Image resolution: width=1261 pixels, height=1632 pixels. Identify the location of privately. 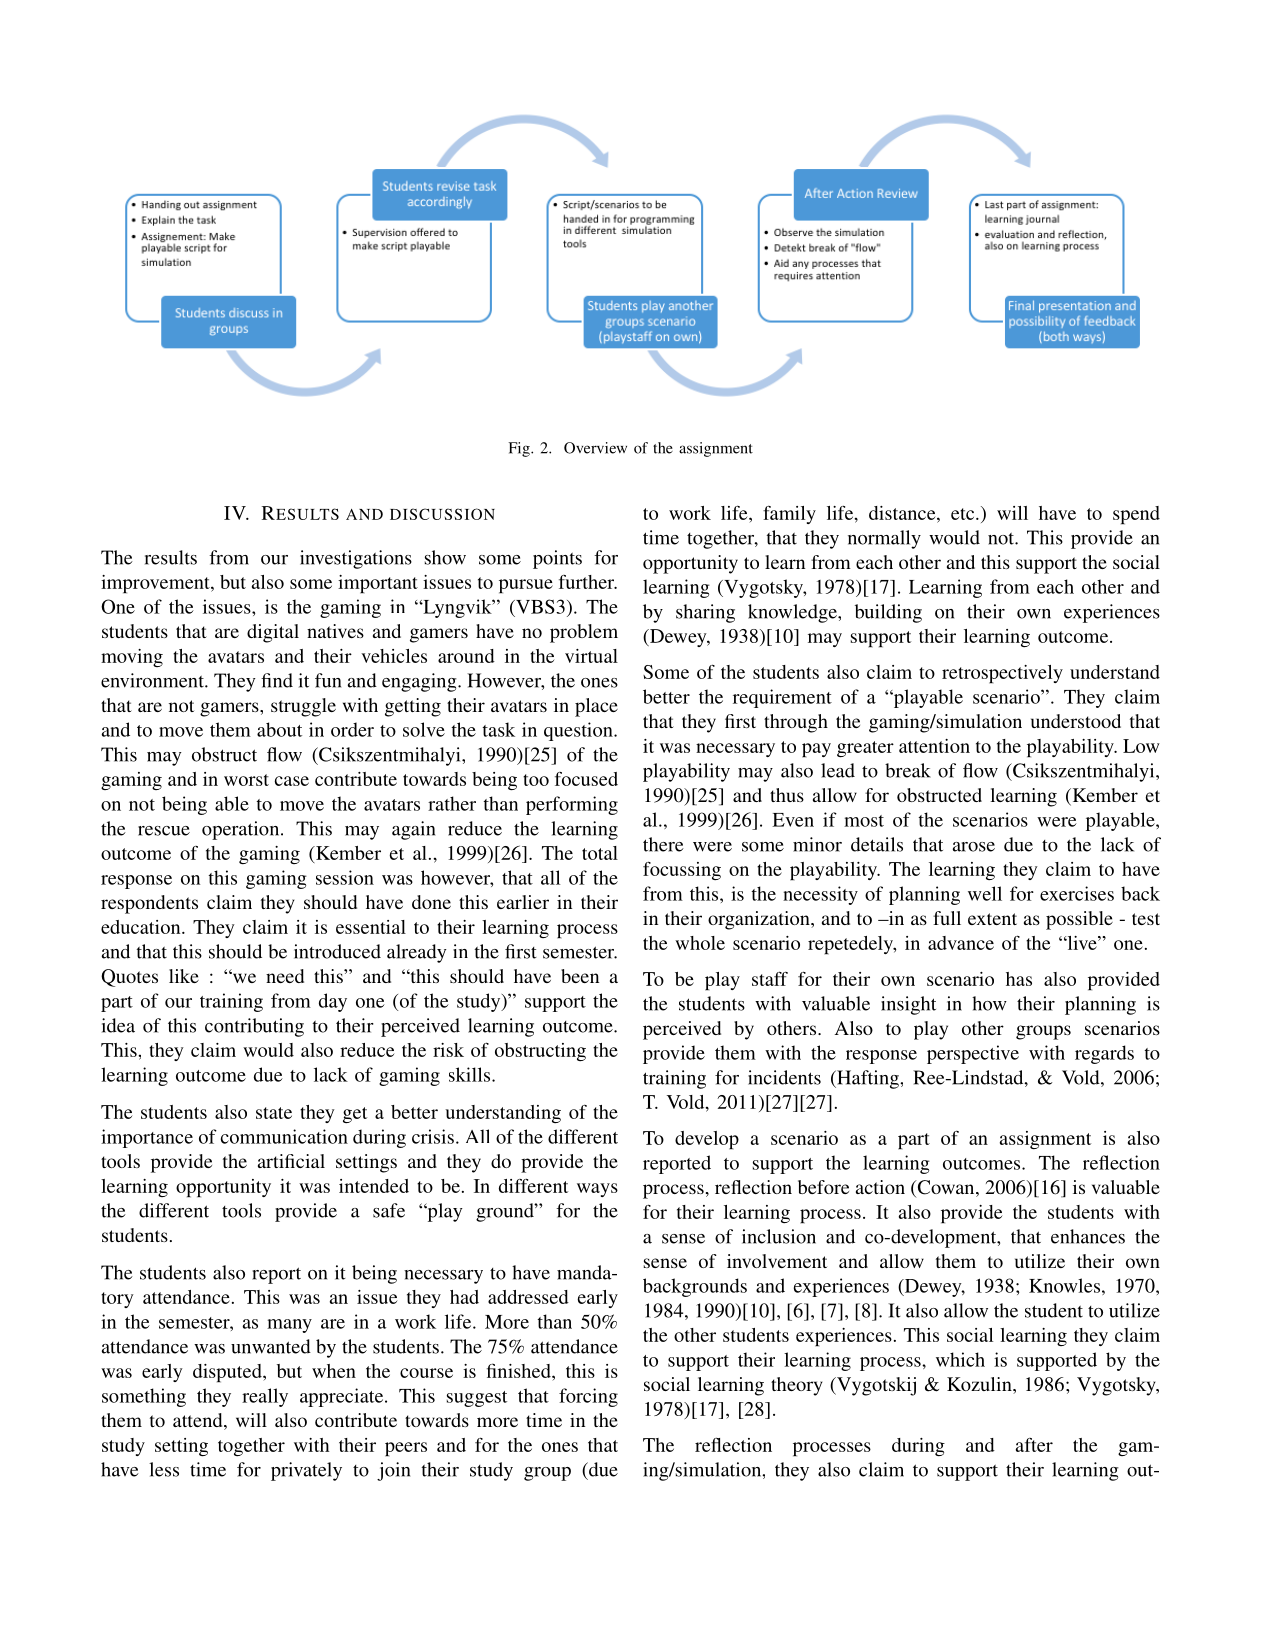
(306, 1471).
